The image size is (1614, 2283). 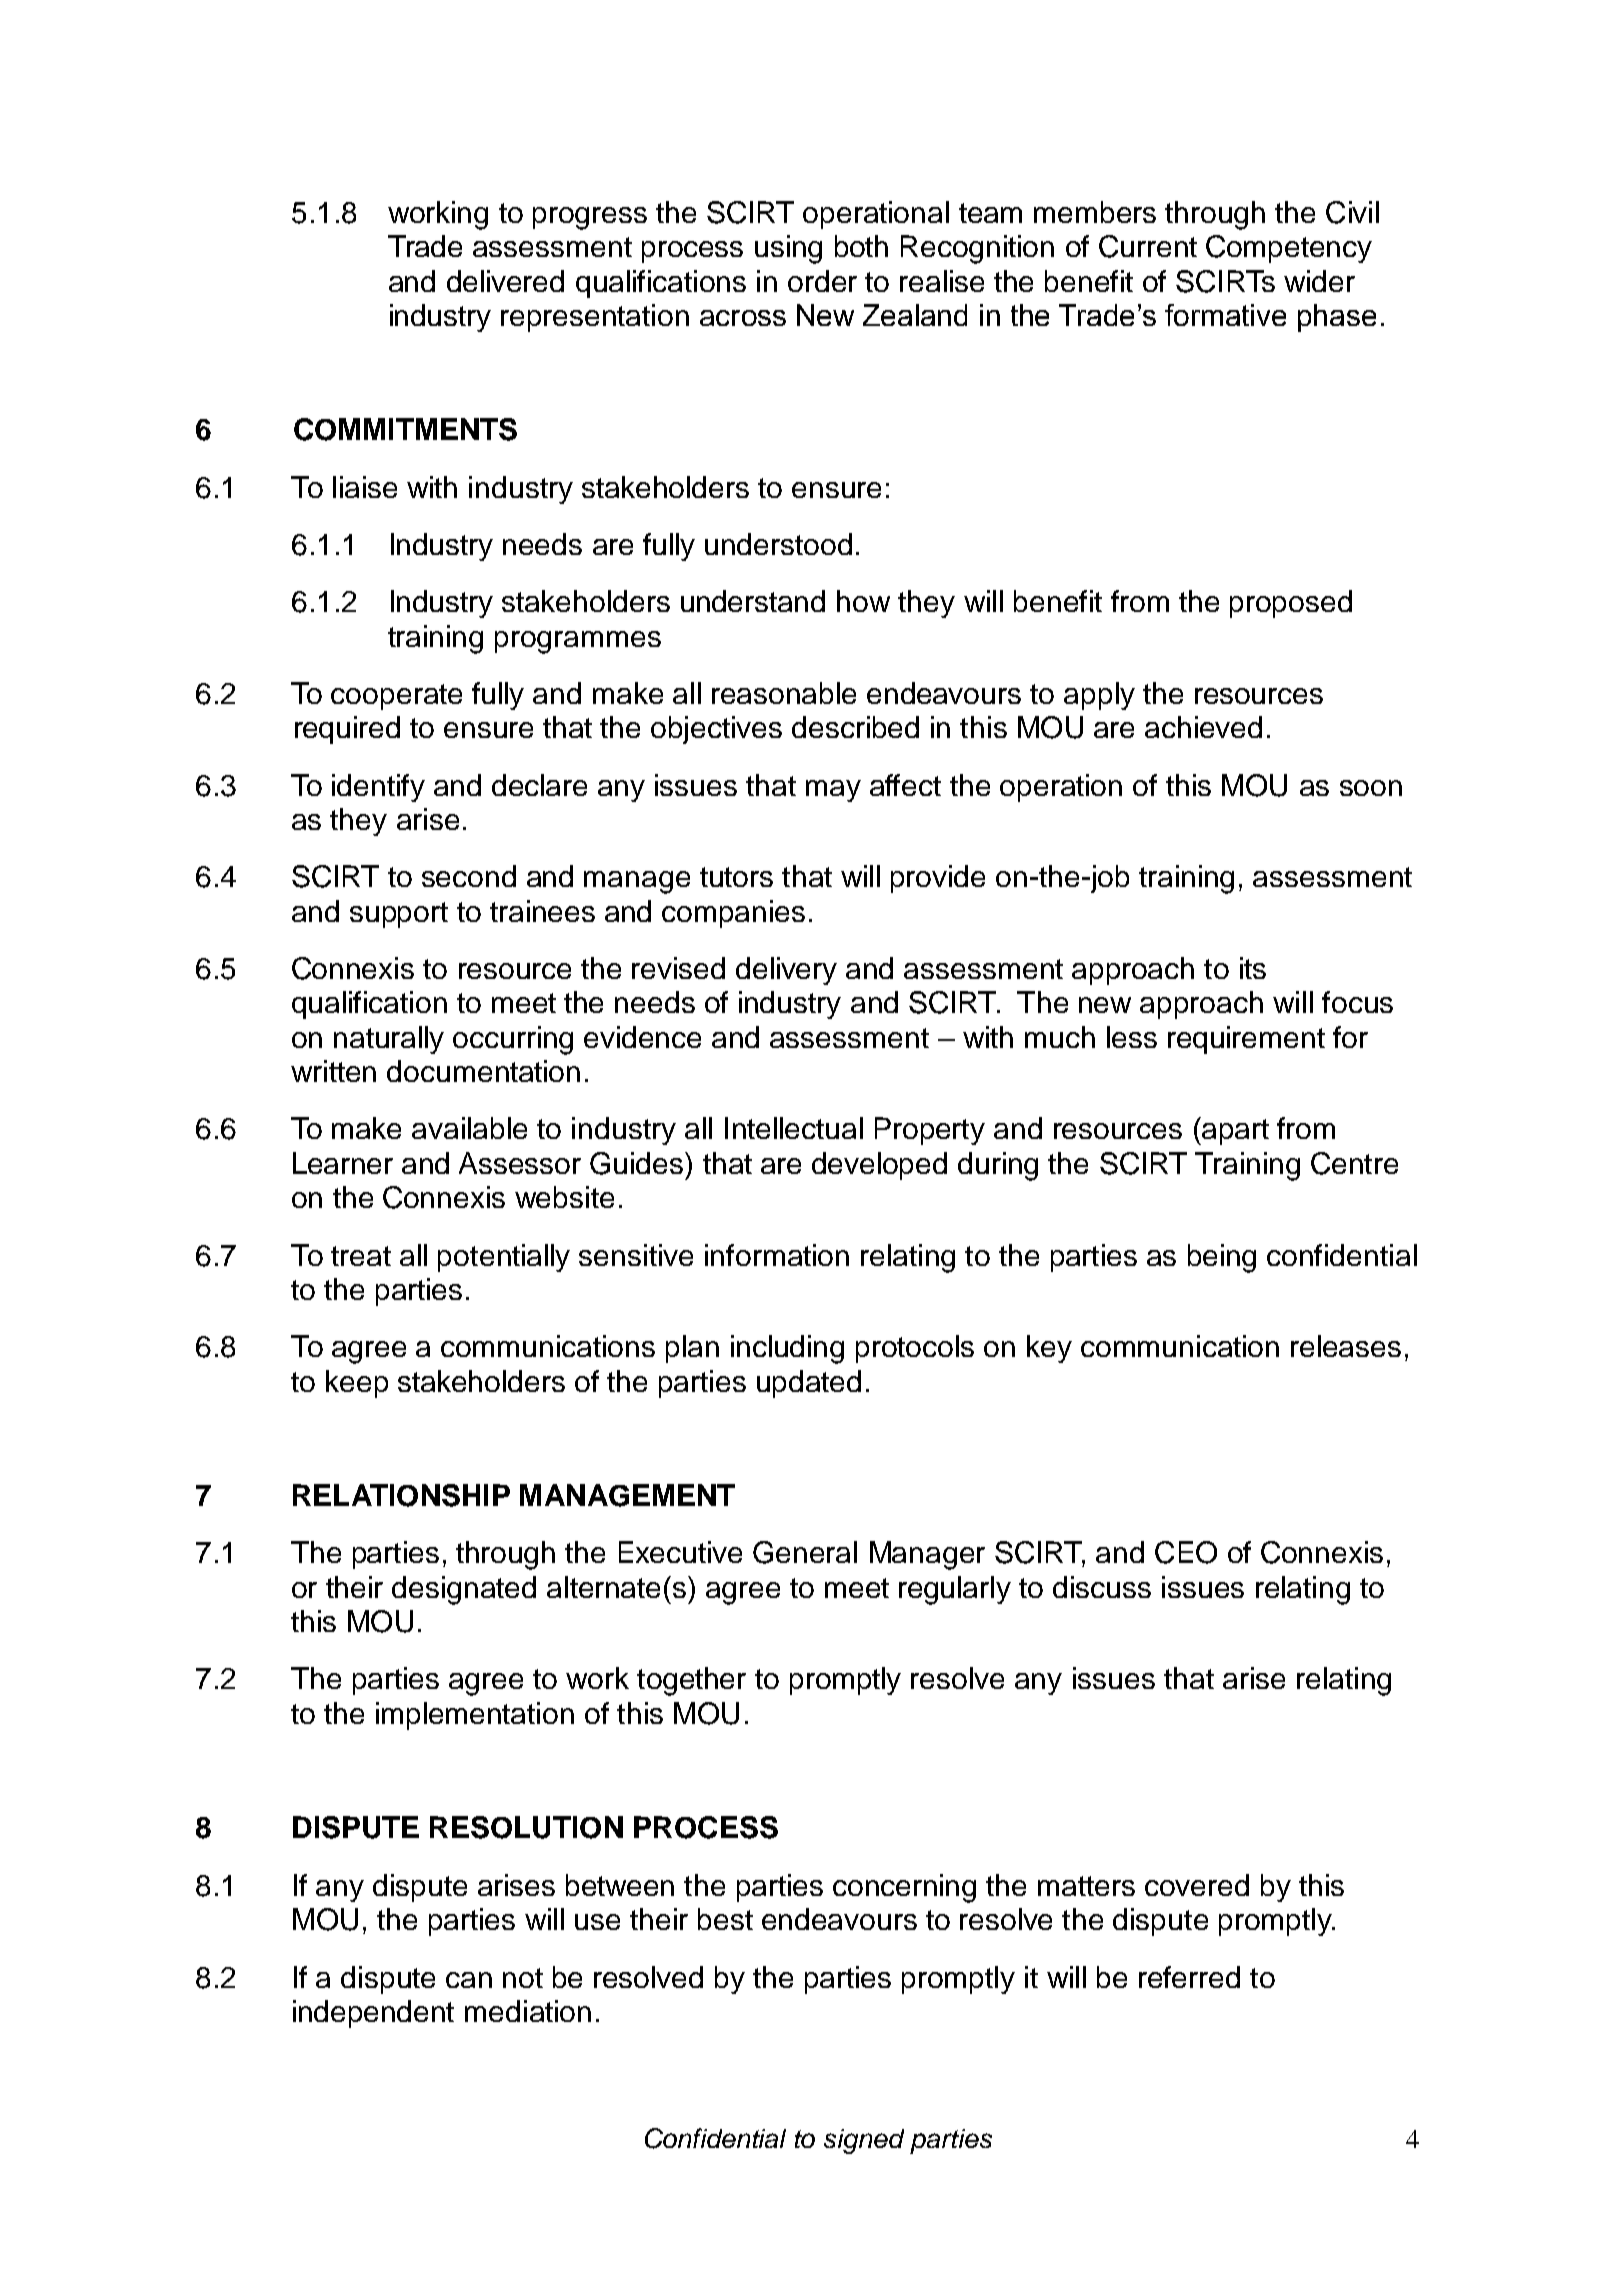 What do you see at coordinates (1289, 249) in the screenshot?
I see `Competency` at bounding box center [1289, 249].
